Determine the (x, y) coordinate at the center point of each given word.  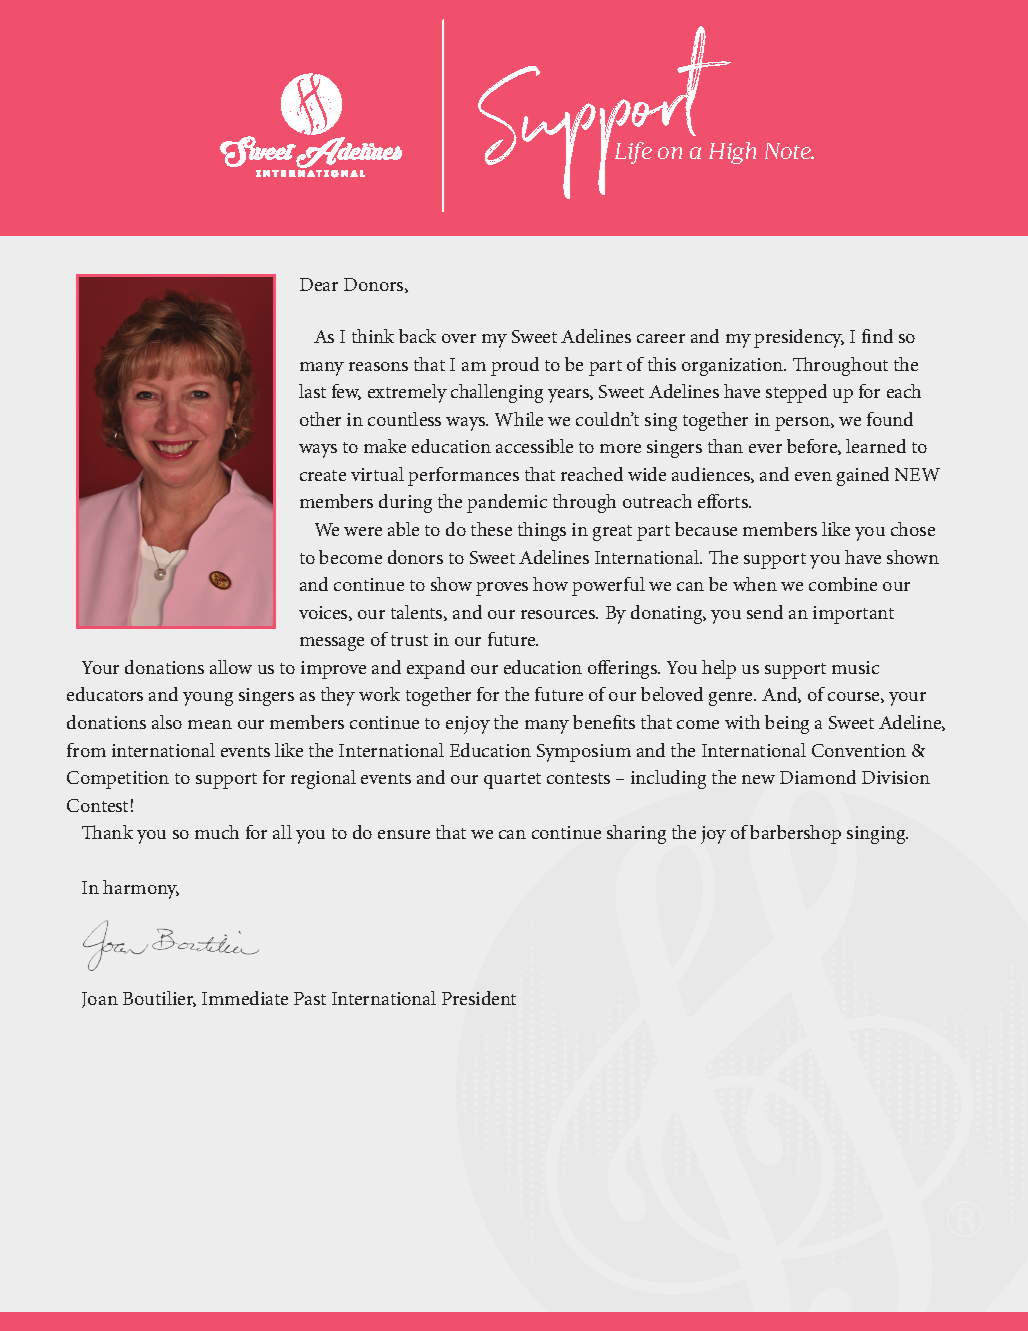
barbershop (795, 834)
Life (633, 153)
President (479, 998)
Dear (319, 284)
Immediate (245, 998)
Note (789, 151)
